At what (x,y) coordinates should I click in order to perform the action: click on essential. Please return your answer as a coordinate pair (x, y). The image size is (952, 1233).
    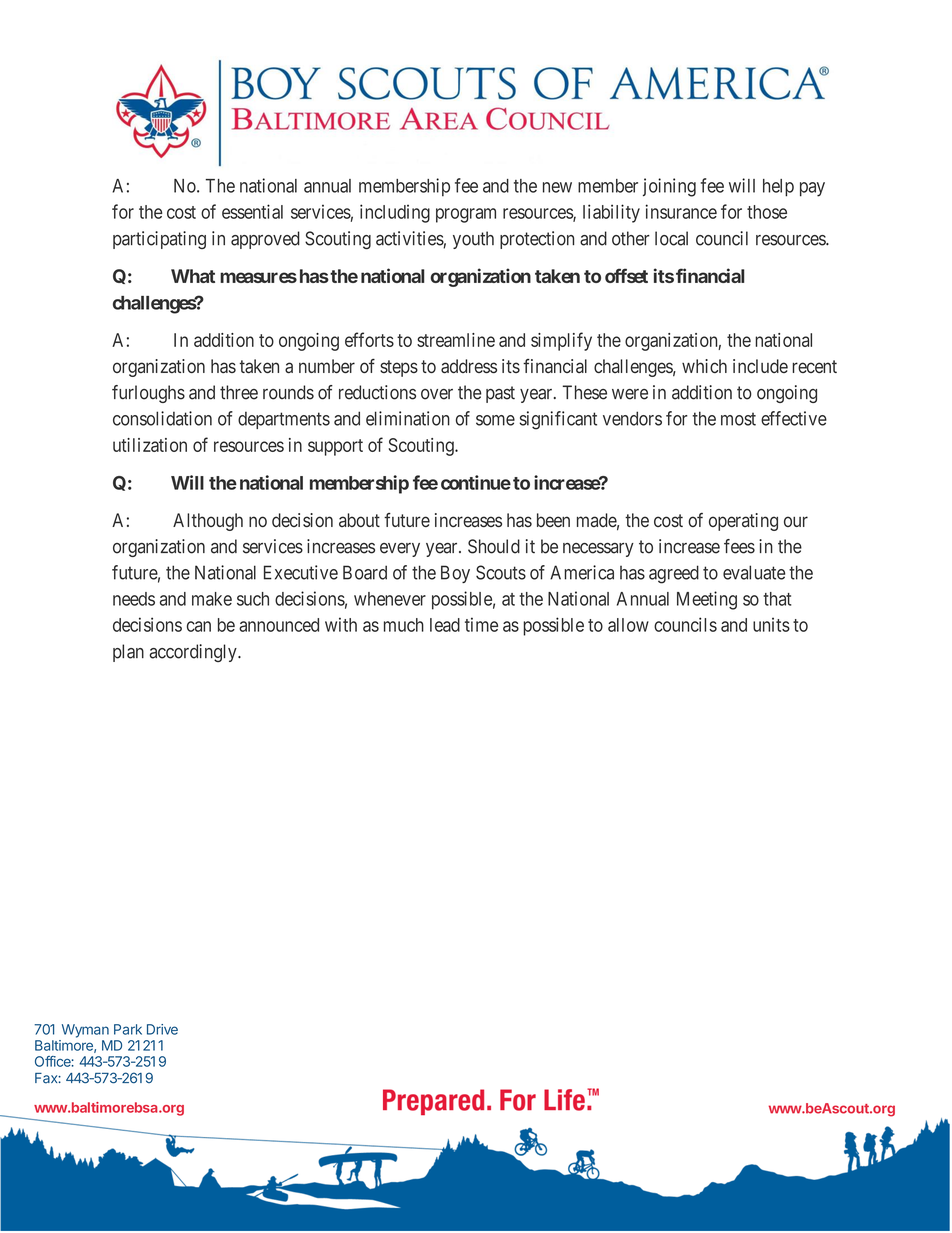
    Looking at the image, I should click on (252, 211).
